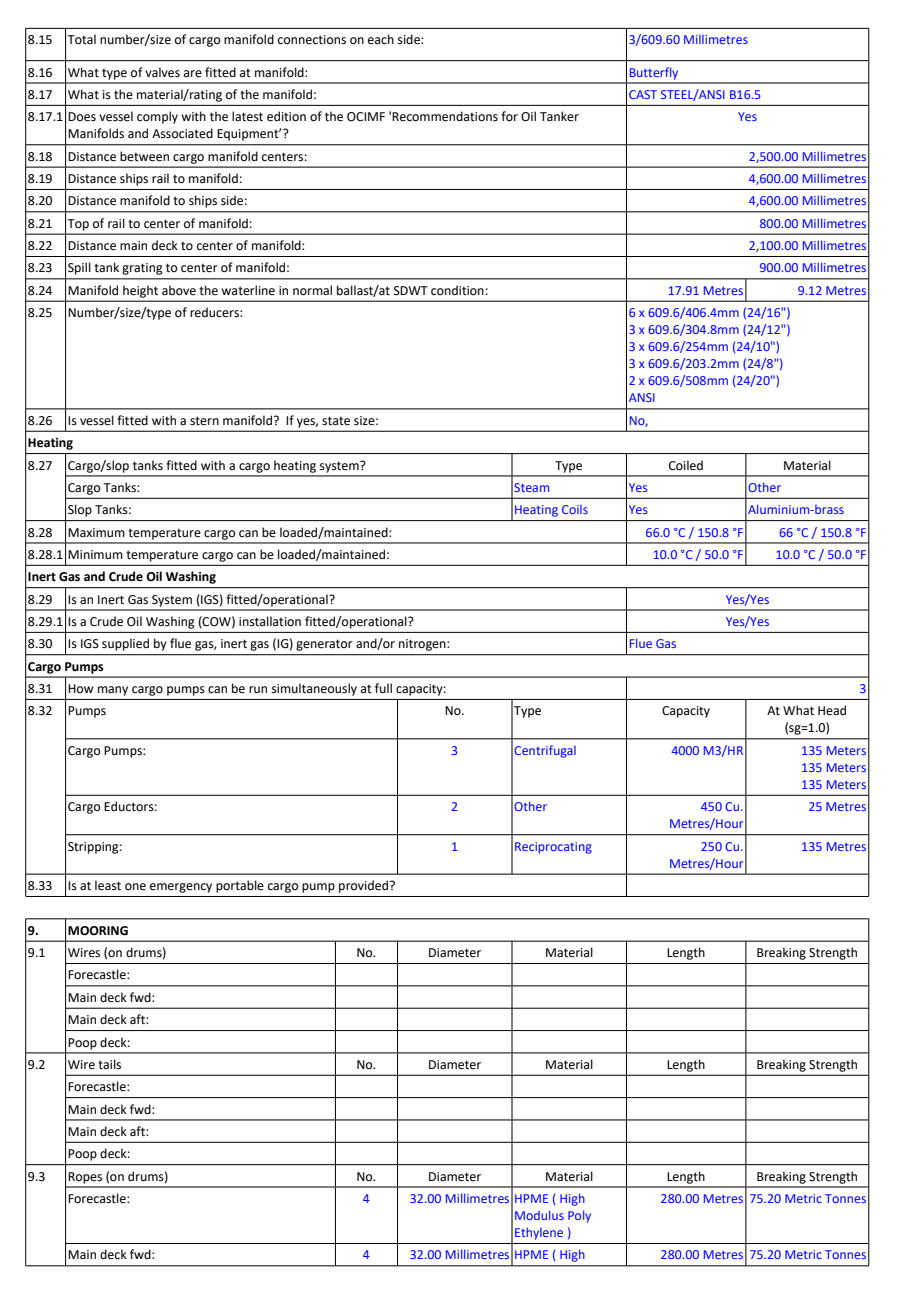  What do you see at coordinates (553, 848) in the screenshot?
I see `Reciprocating` at bounding box center [553, 848].
